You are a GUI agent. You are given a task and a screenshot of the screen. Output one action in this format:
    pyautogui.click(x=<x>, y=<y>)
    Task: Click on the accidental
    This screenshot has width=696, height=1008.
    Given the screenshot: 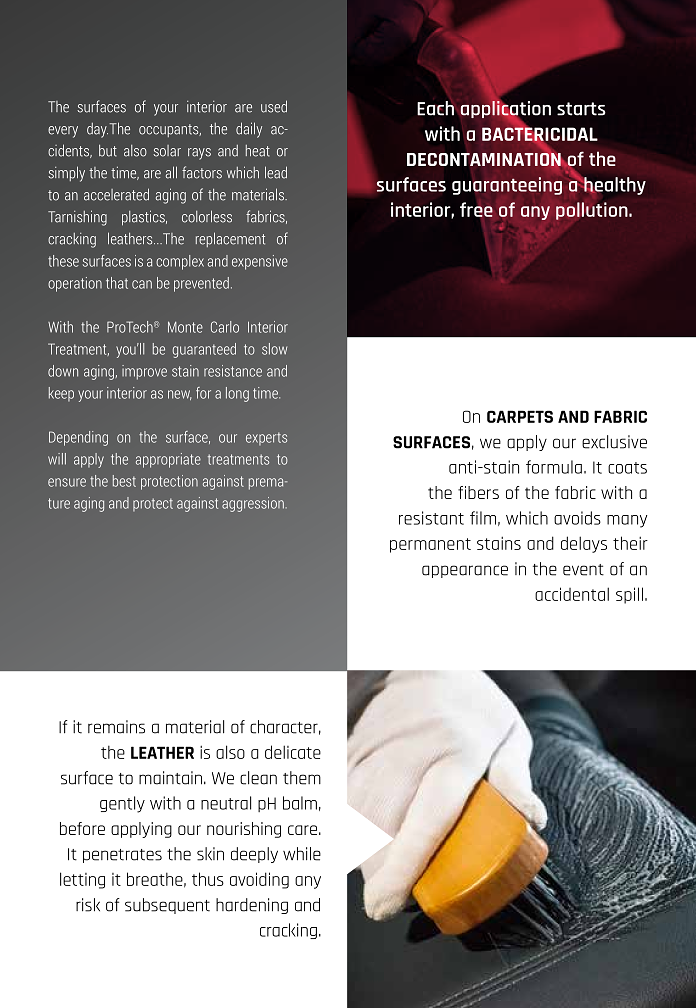 What is the action you would take?
    pyautogui.click(x=572, y=594)
